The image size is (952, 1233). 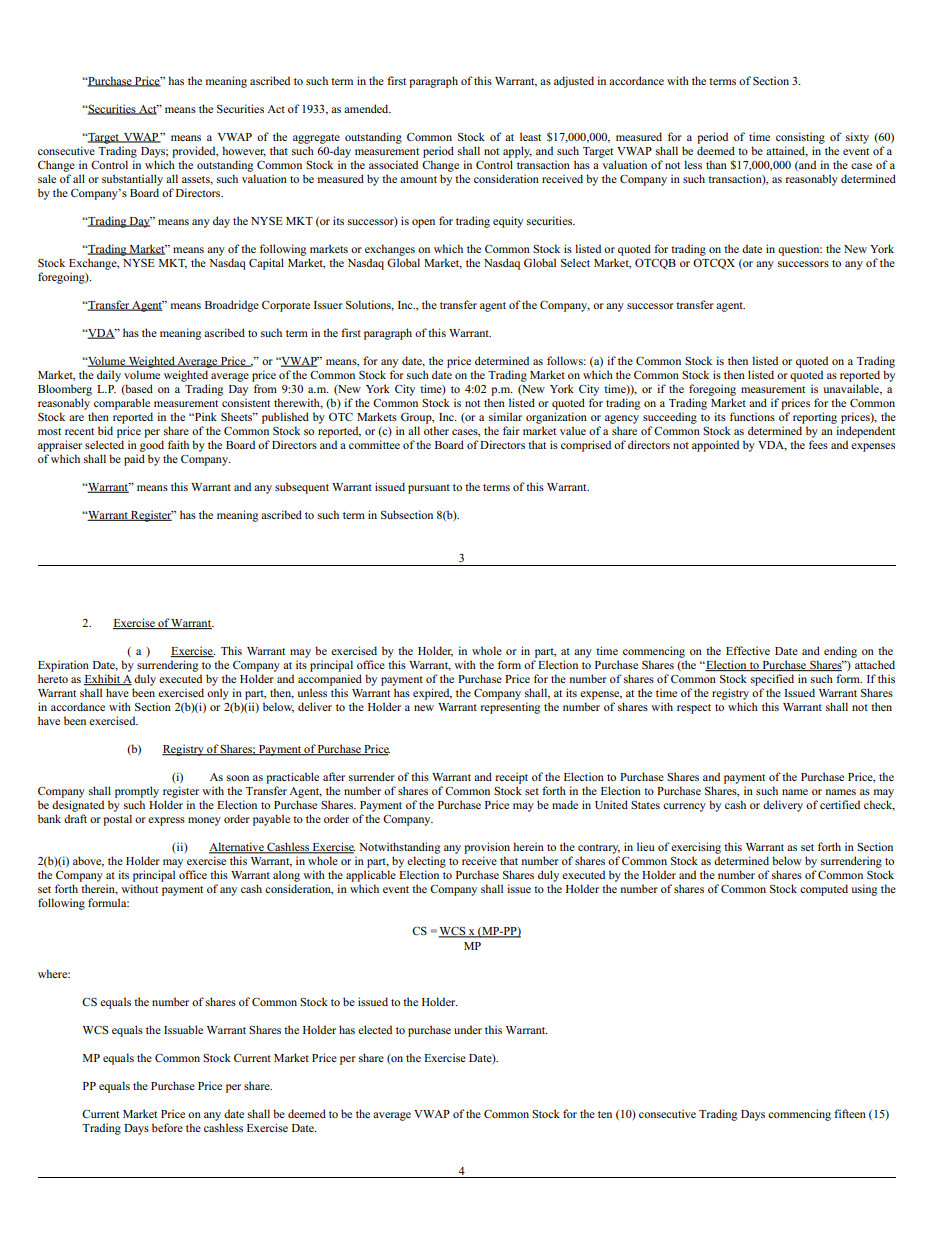 What do you see at coordinates (132, 180) in the image?
I see `substantially` at bounding box center [132, 180].
